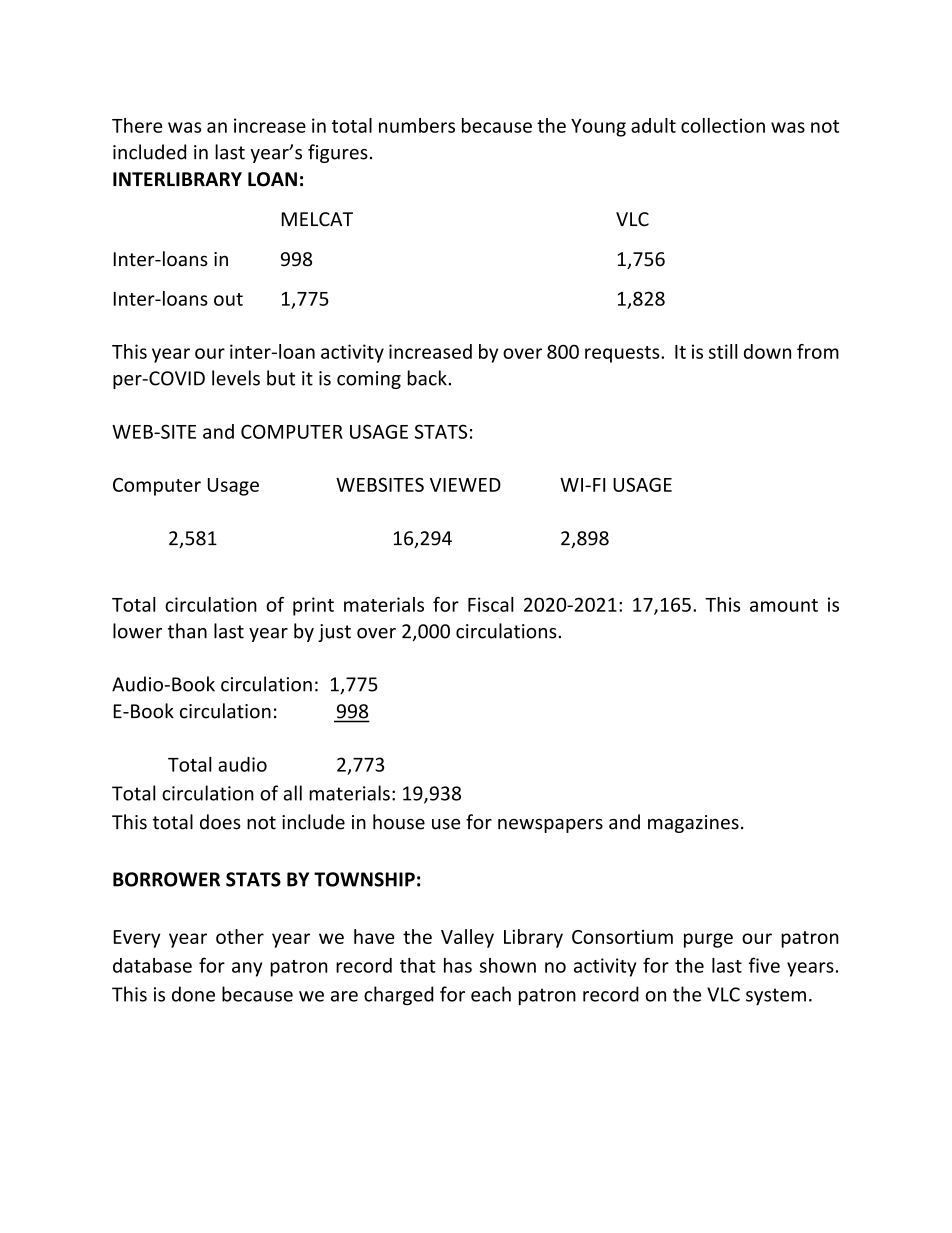  Describe the element at coordinates (784, 605) in the screenshot. I see `amount` at that location.
